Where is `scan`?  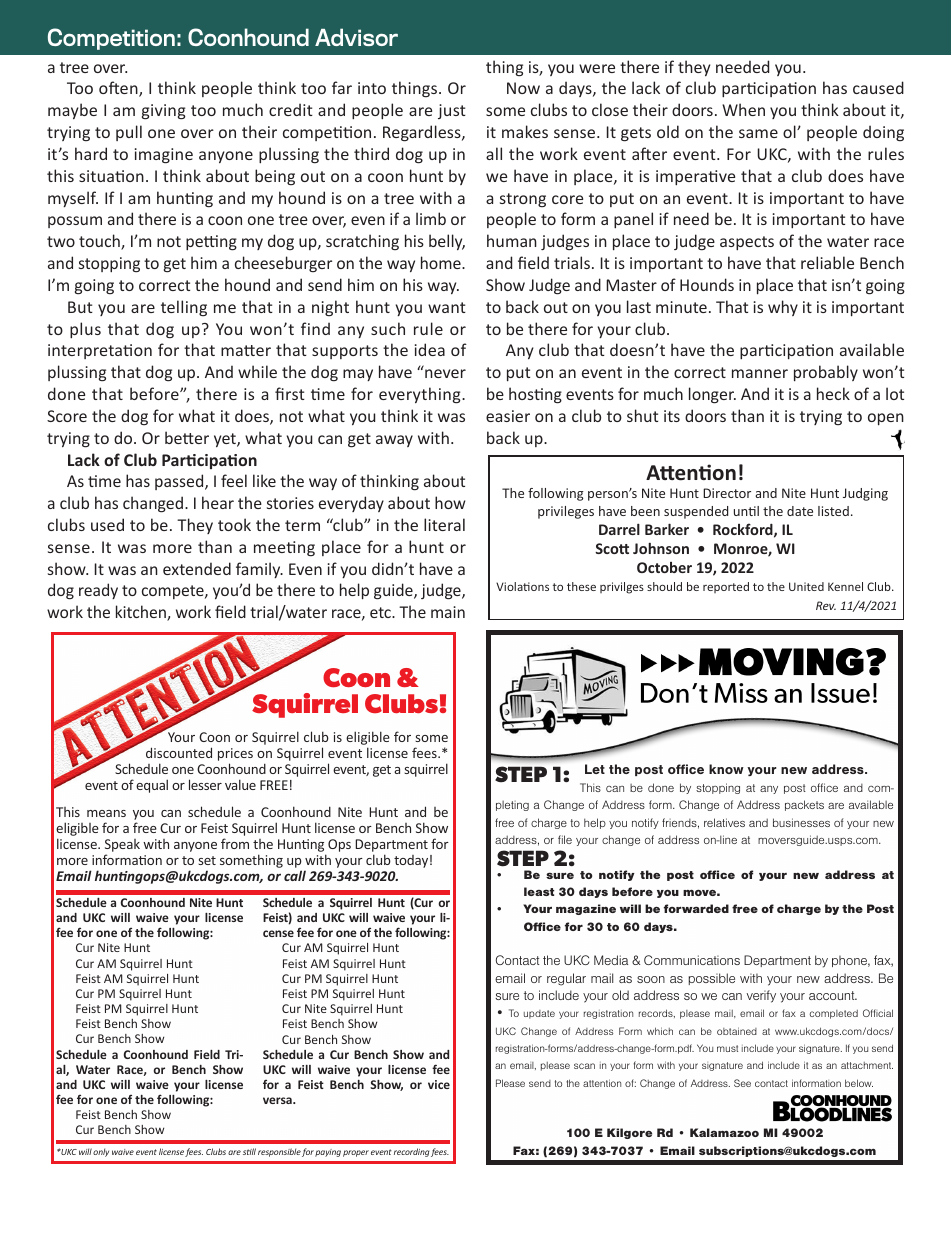 scan is located at coordinates (584, 1066).
